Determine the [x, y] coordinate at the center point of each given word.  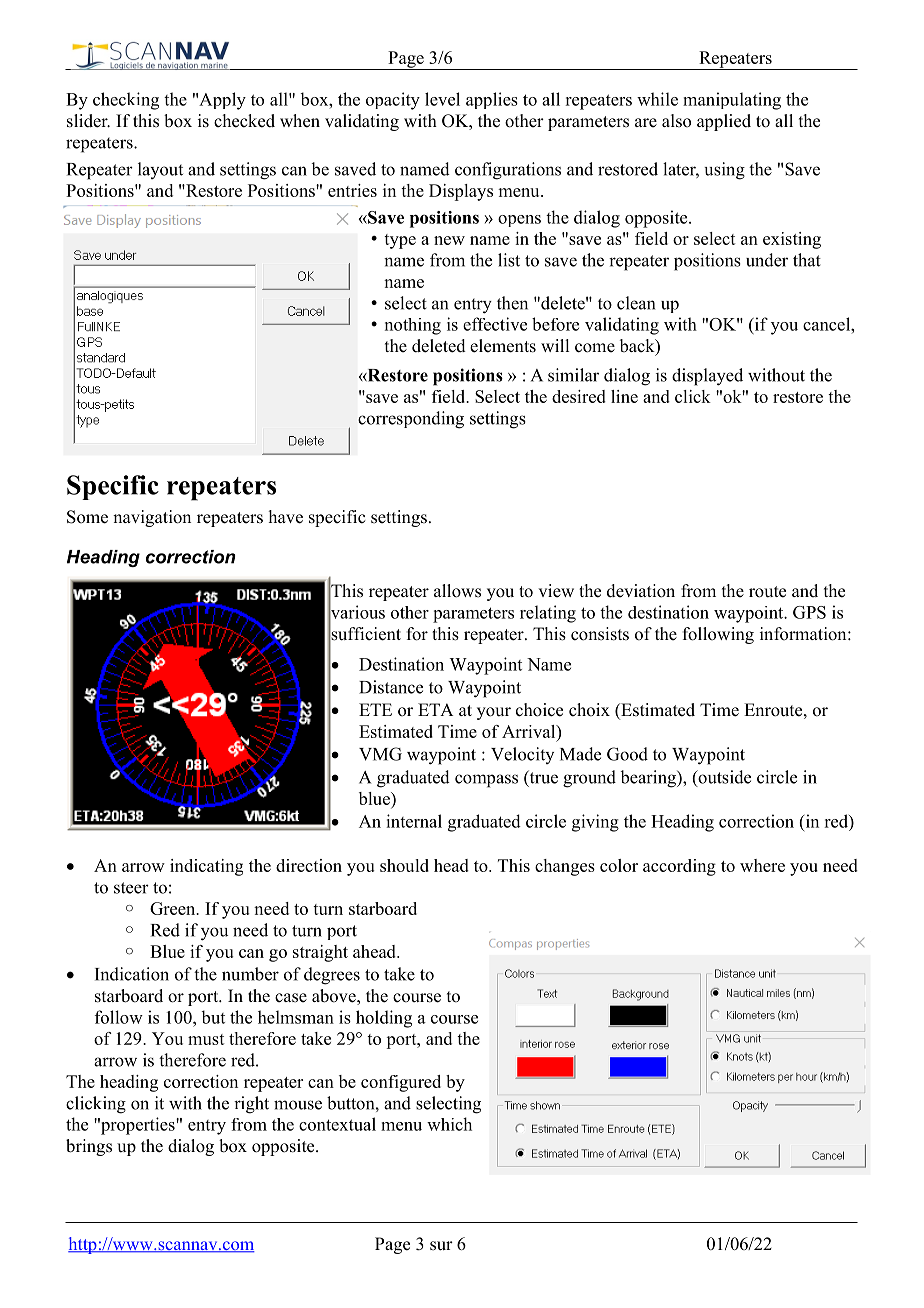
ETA [435, 709]
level [442, 99]
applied [724, 122]
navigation [152, 518]
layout [160, 170]
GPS [809, 612]
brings [89, 1147]
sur [441, 1246]
